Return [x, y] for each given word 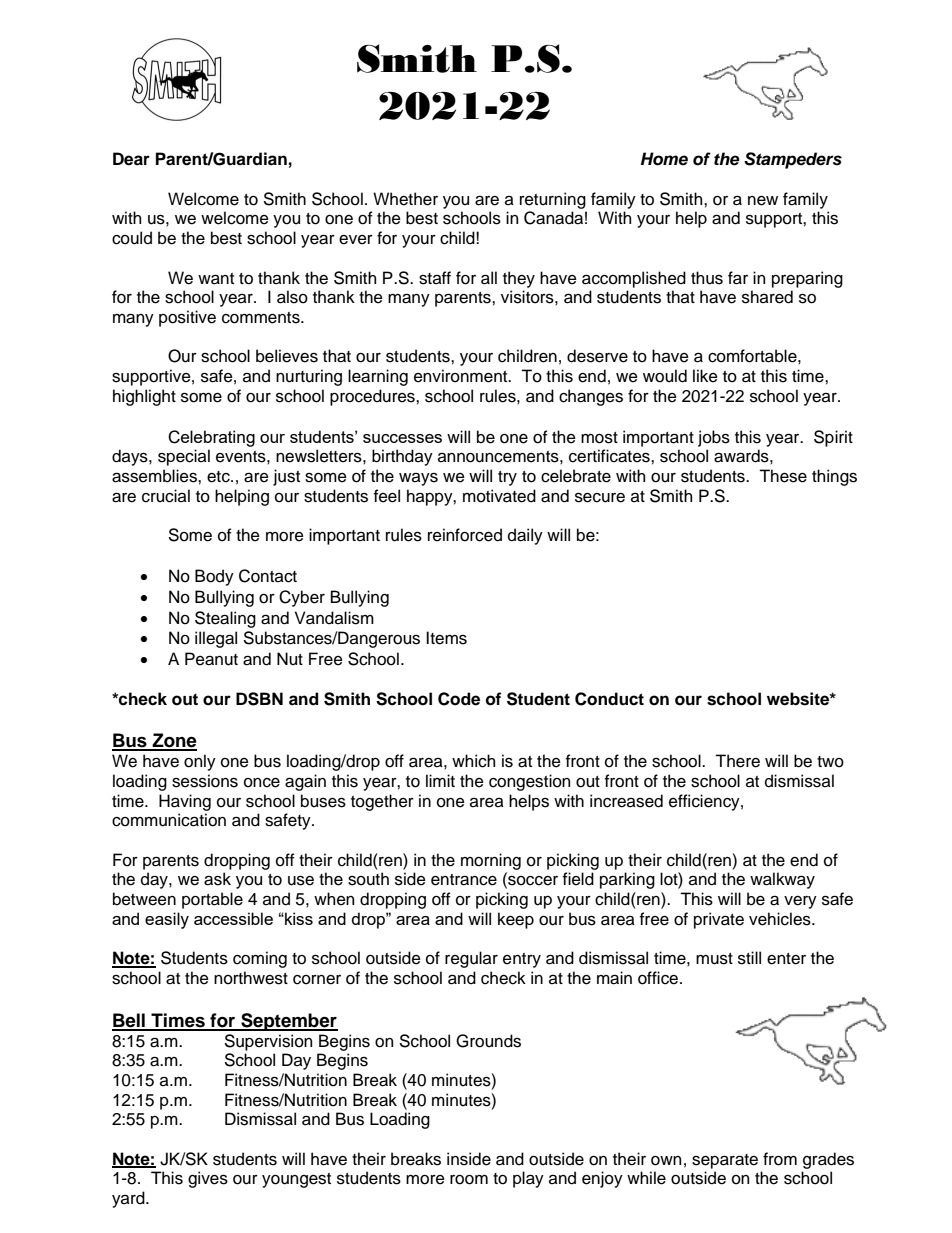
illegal [216, 639]
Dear [131, 159]
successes [402, 438]
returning [553, 200]
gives [208, 1179]
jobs [714, 438]
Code [459, 699]
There [737, 761]
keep [516, 920]
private [719, 920]
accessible [233, 918]
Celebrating [211, 438]
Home [664, 159]
